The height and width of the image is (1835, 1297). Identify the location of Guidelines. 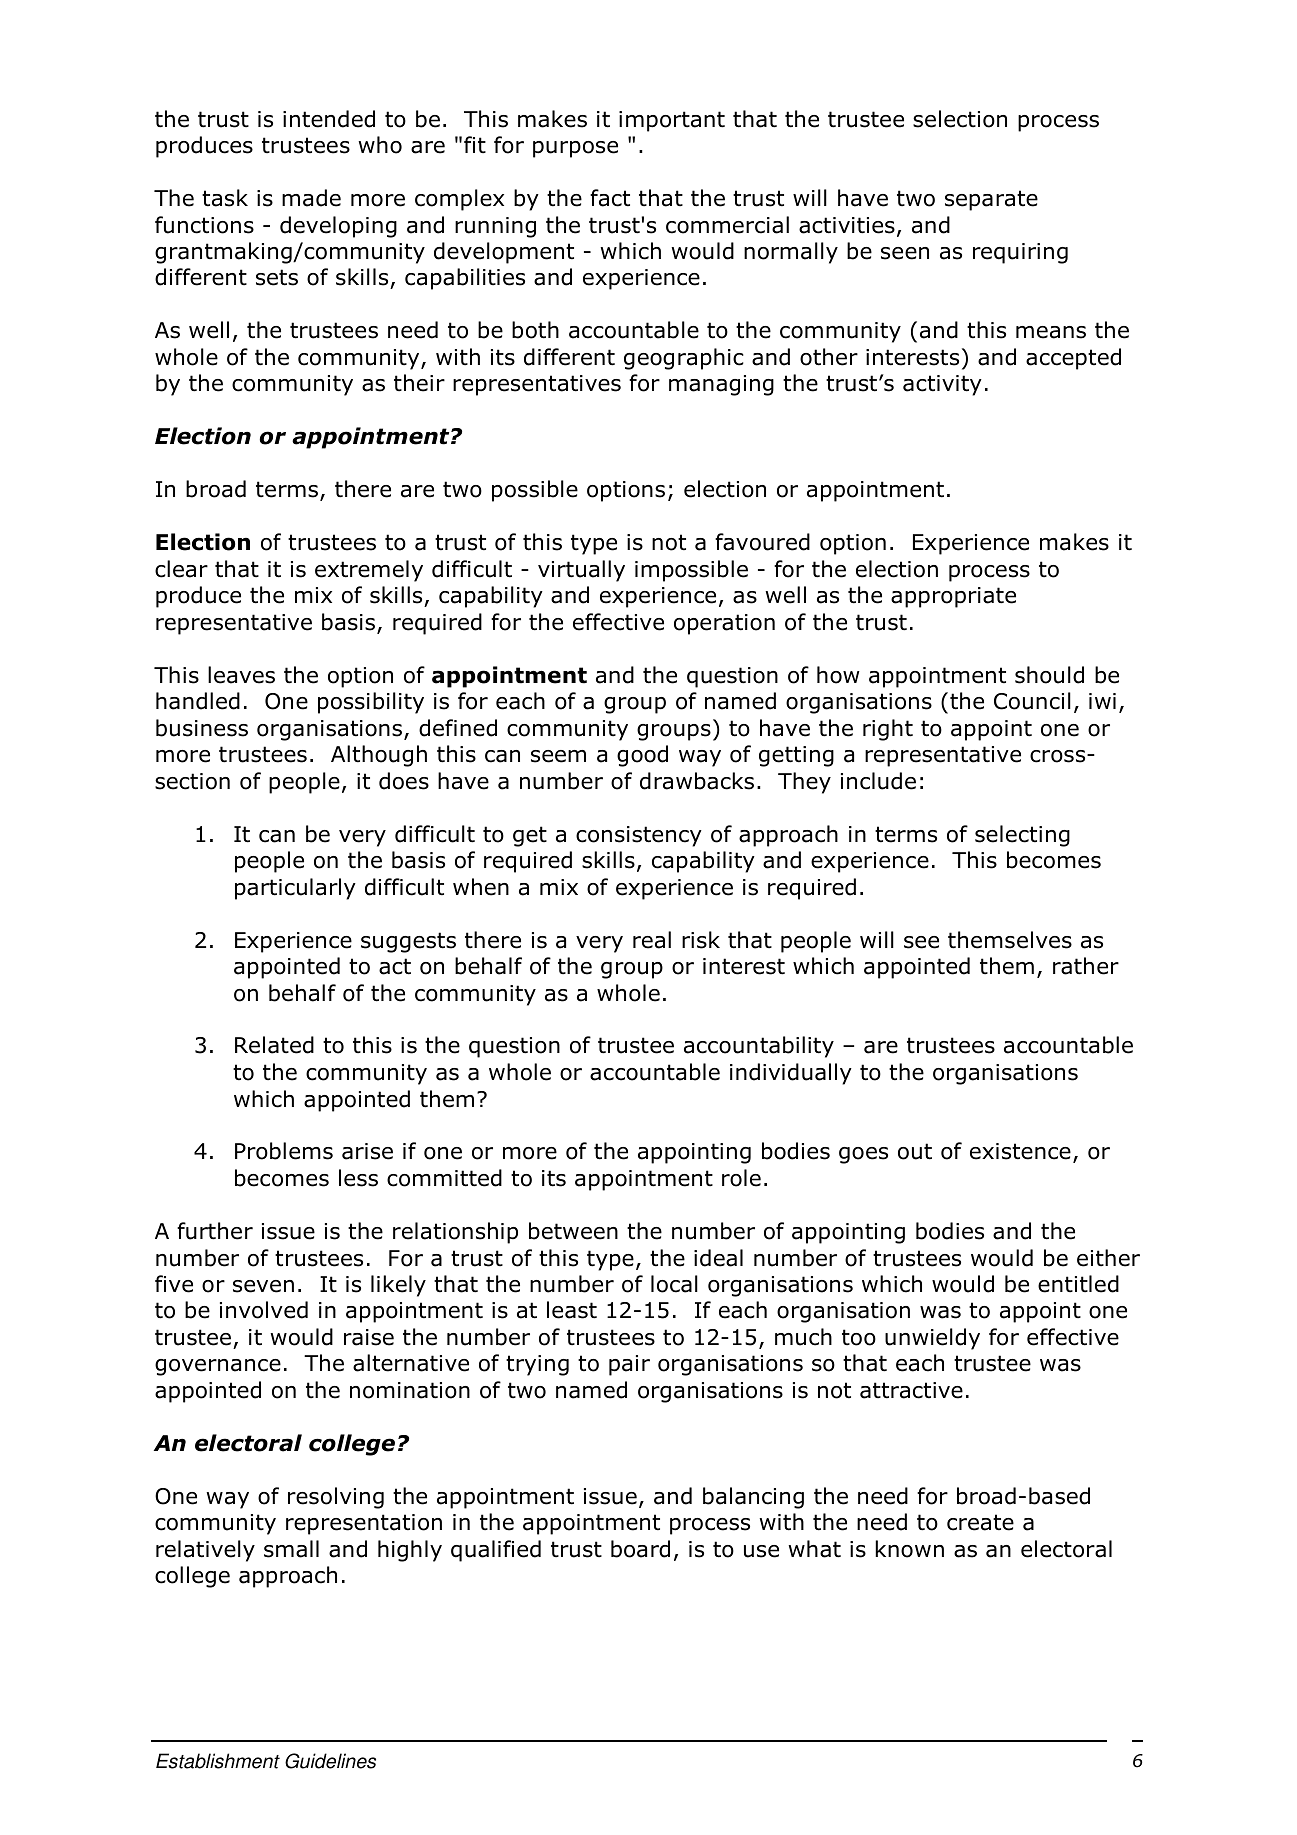
(330, 1761).
